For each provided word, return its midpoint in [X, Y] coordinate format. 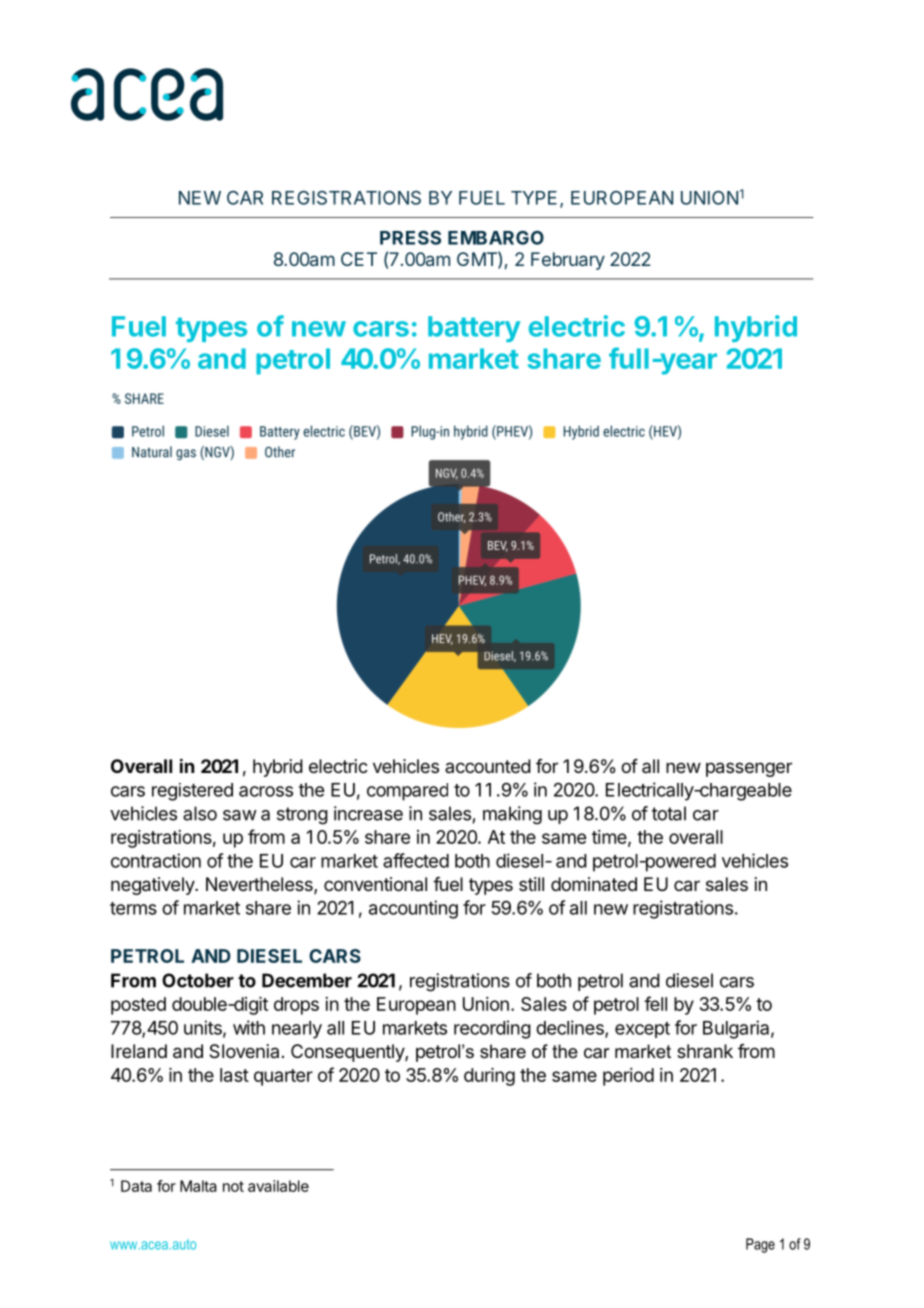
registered [192, 792]
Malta [198, 1186]
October [198, 980]
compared [407, 792]
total [669, 813]
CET [359, 259]
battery [474, 329]
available [278, 1186]
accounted [488, 766]
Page [760, 1245]
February [568, 261]
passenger [749, 769]
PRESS [410, 238]
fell [655, 1003]
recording [492, 1029]
